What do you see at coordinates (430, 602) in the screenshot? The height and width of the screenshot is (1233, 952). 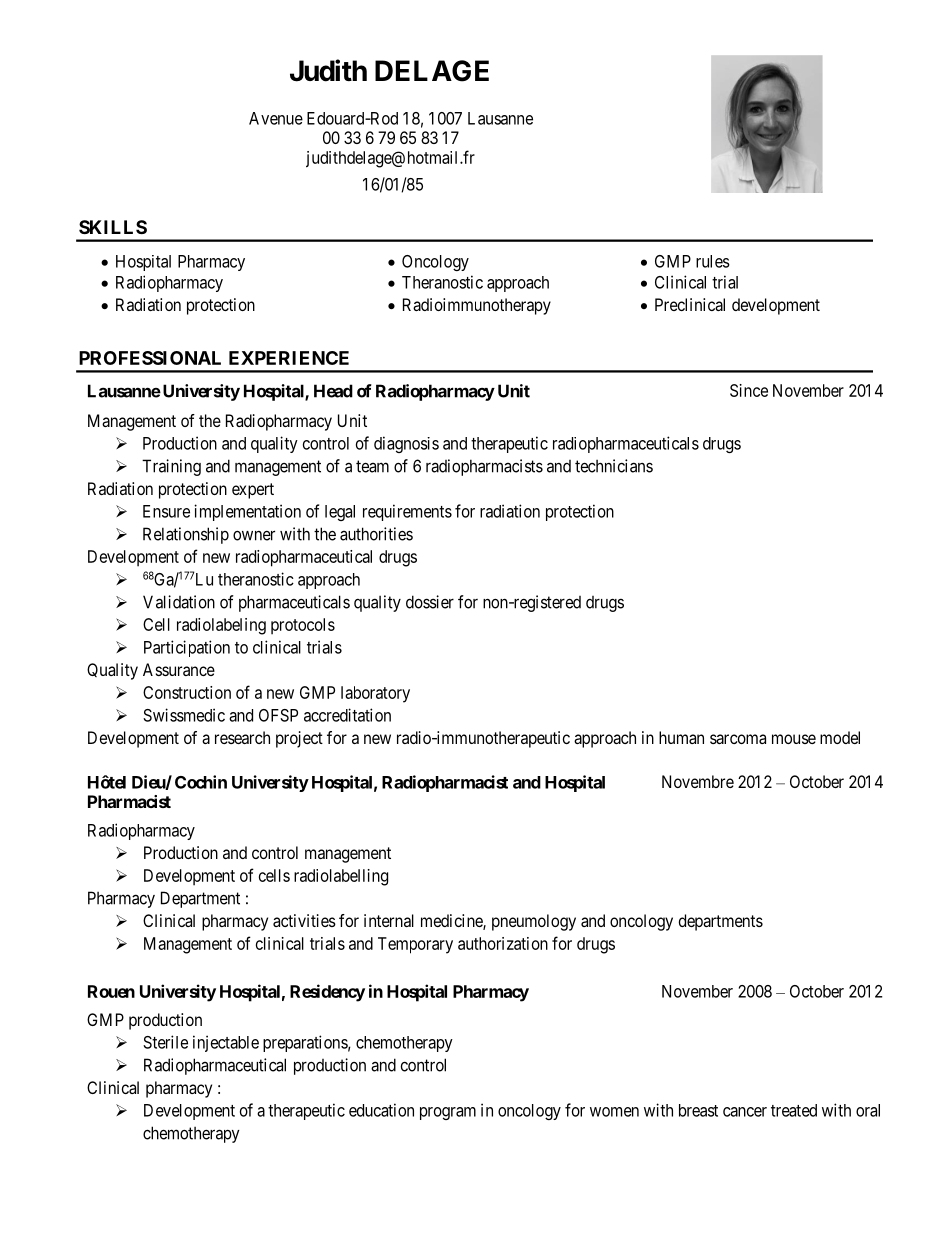 I see `dossier` at bounding box center [430, 602].
